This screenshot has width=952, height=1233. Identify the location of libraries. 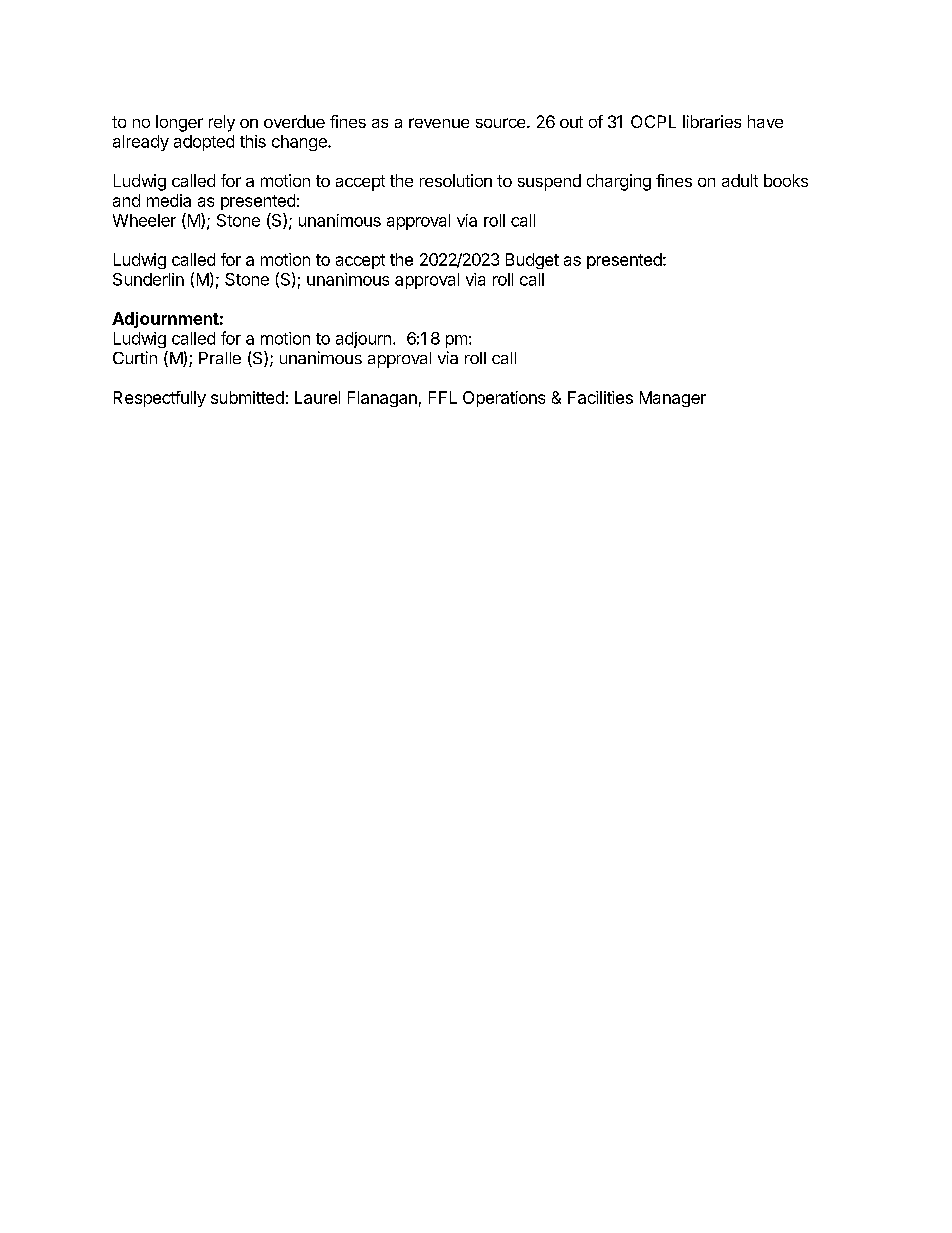
(712, 121).
